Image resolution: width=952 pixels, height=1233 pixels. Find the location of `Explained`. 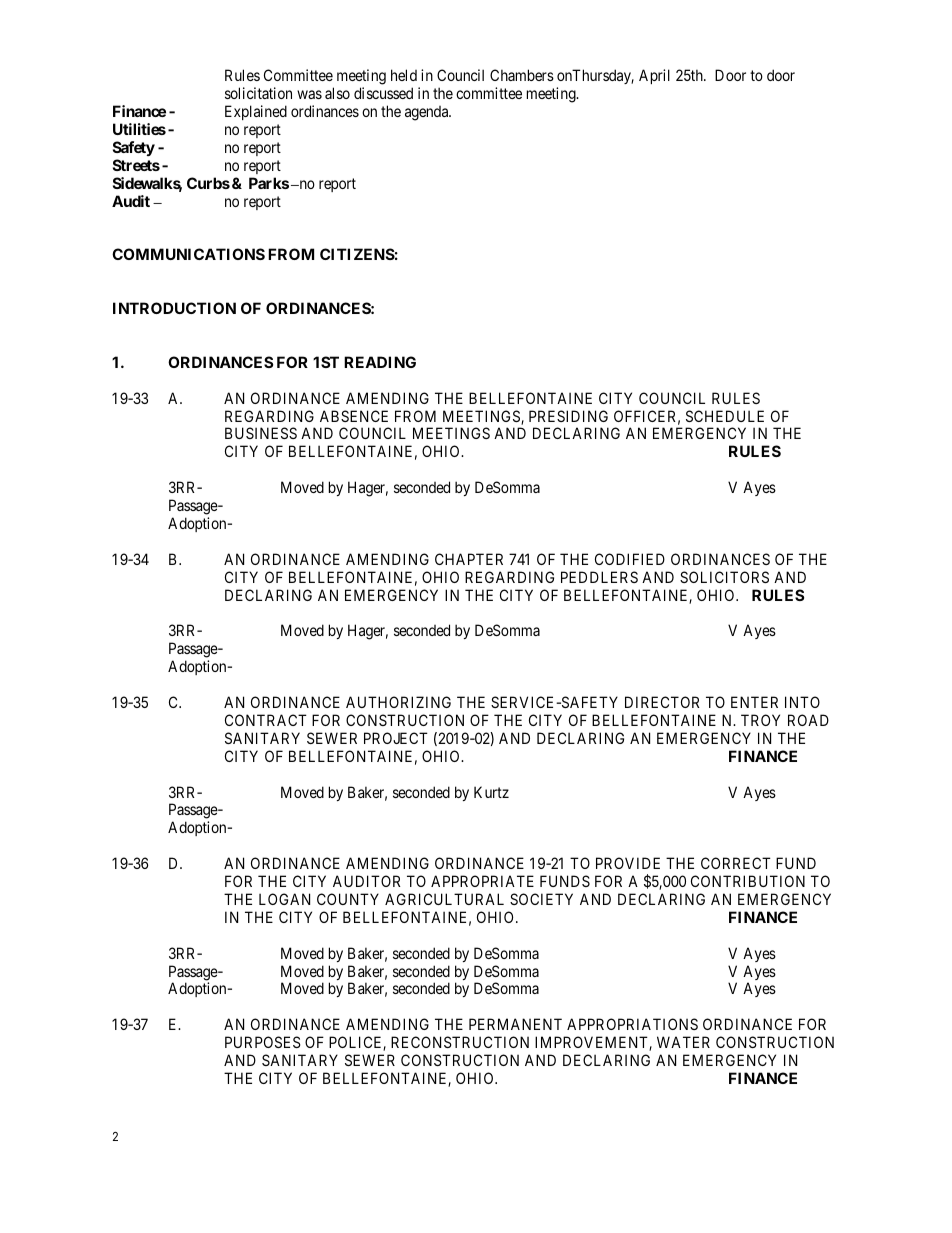

Explained is located at coordinates (256, 112).
